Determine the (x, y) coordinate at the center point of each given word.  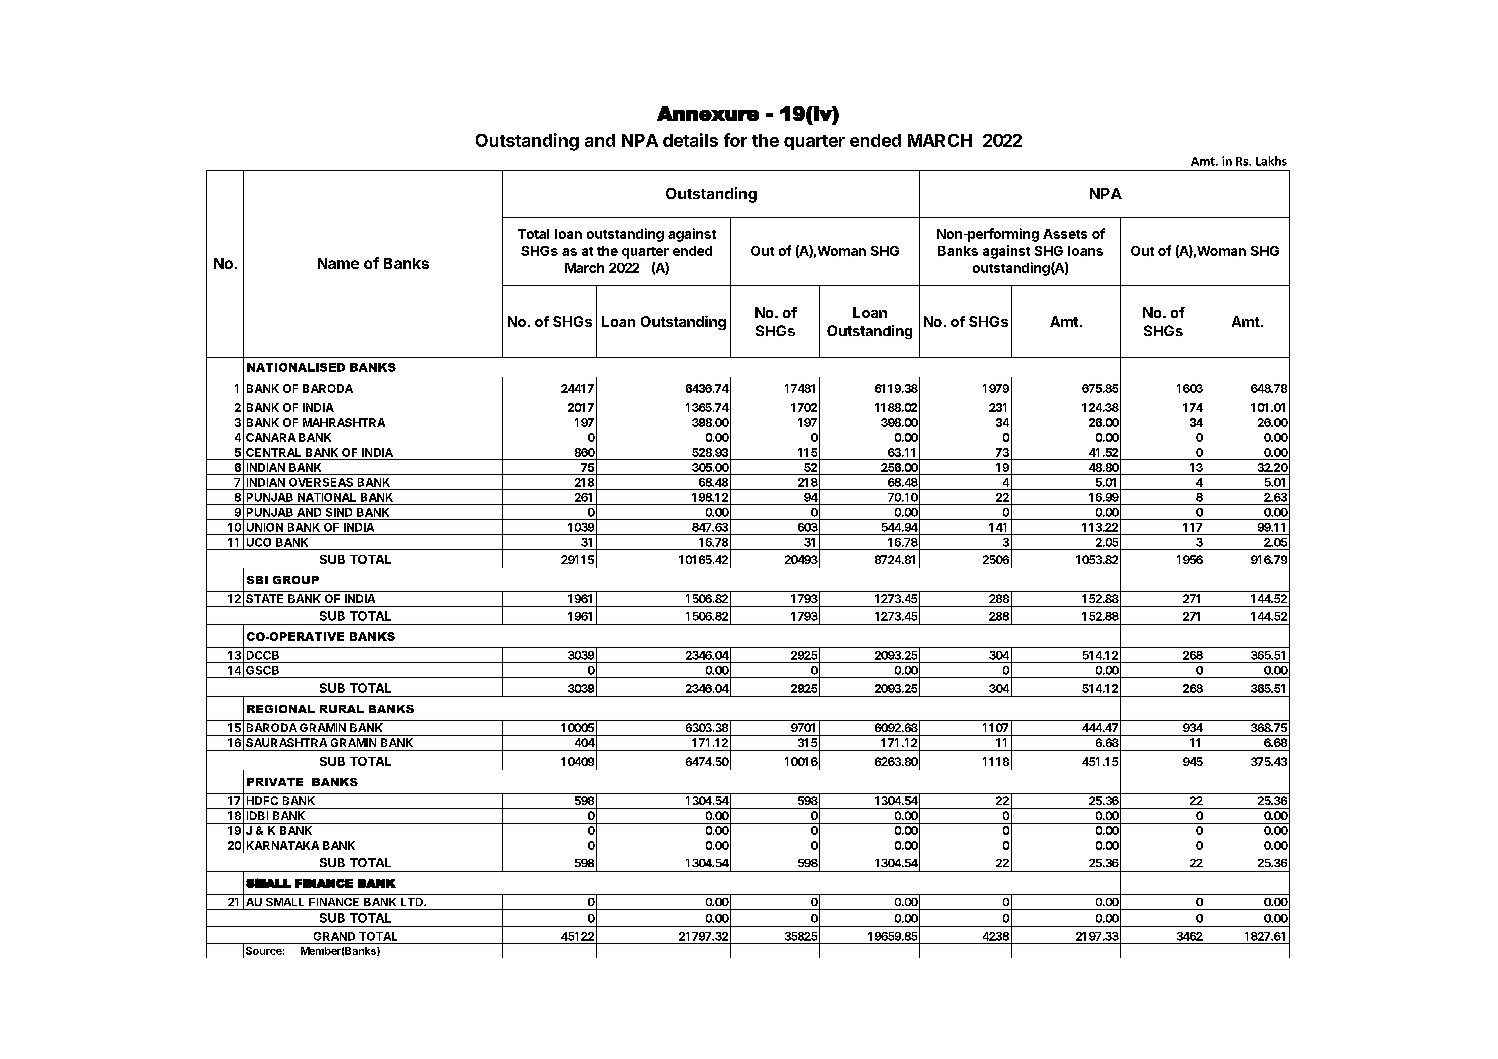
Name (338, 263)
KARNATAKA (283, 845)
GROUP (296, 580)
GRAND (334, 936)
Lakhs (1271, 161)
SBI (257, 580)
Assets (1065, 234)
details (690, 140)
